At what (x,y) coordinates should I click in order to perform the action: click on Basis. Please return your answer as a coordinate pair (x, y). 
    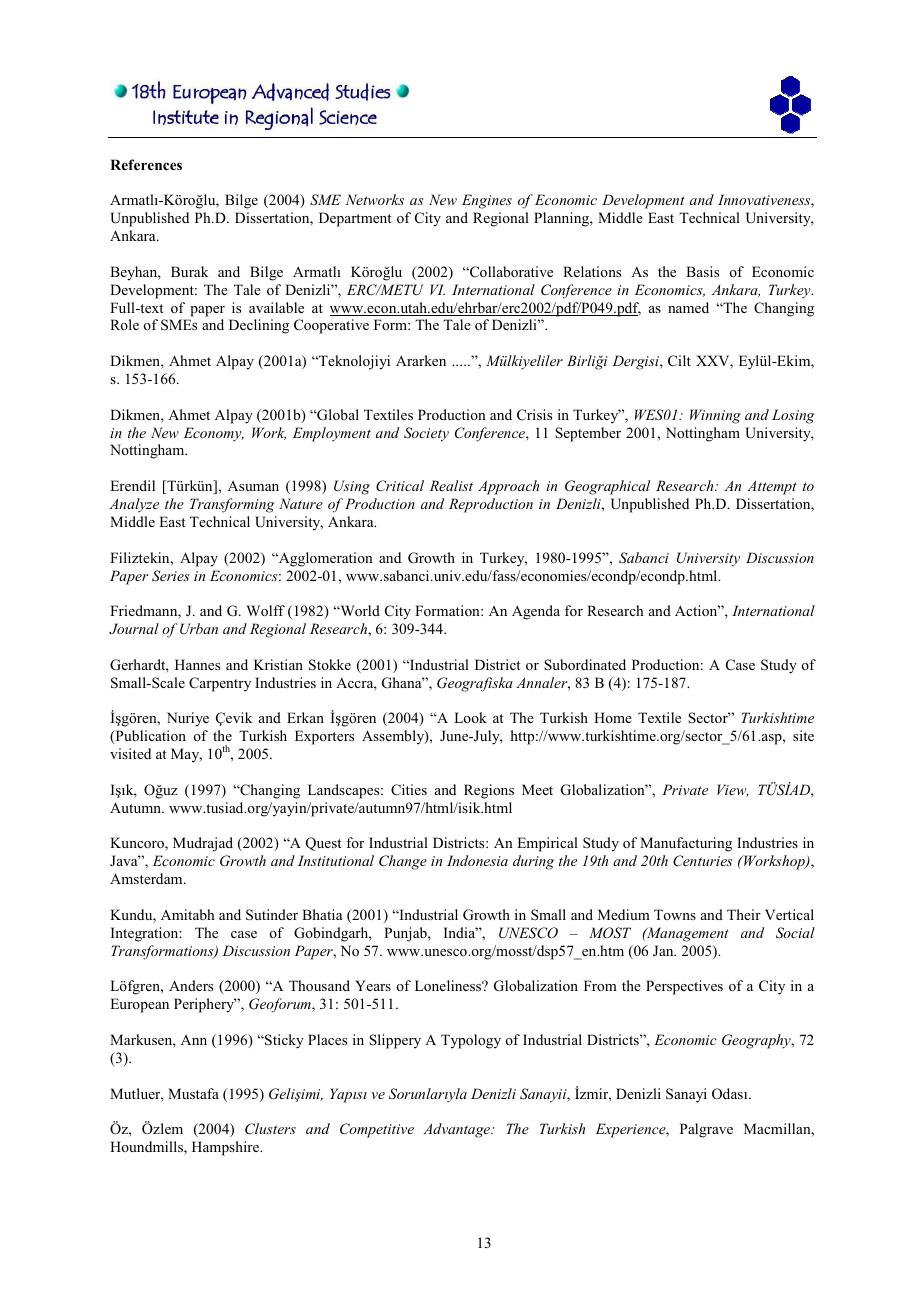
    Looking at the image, I should click on (702, 271).
